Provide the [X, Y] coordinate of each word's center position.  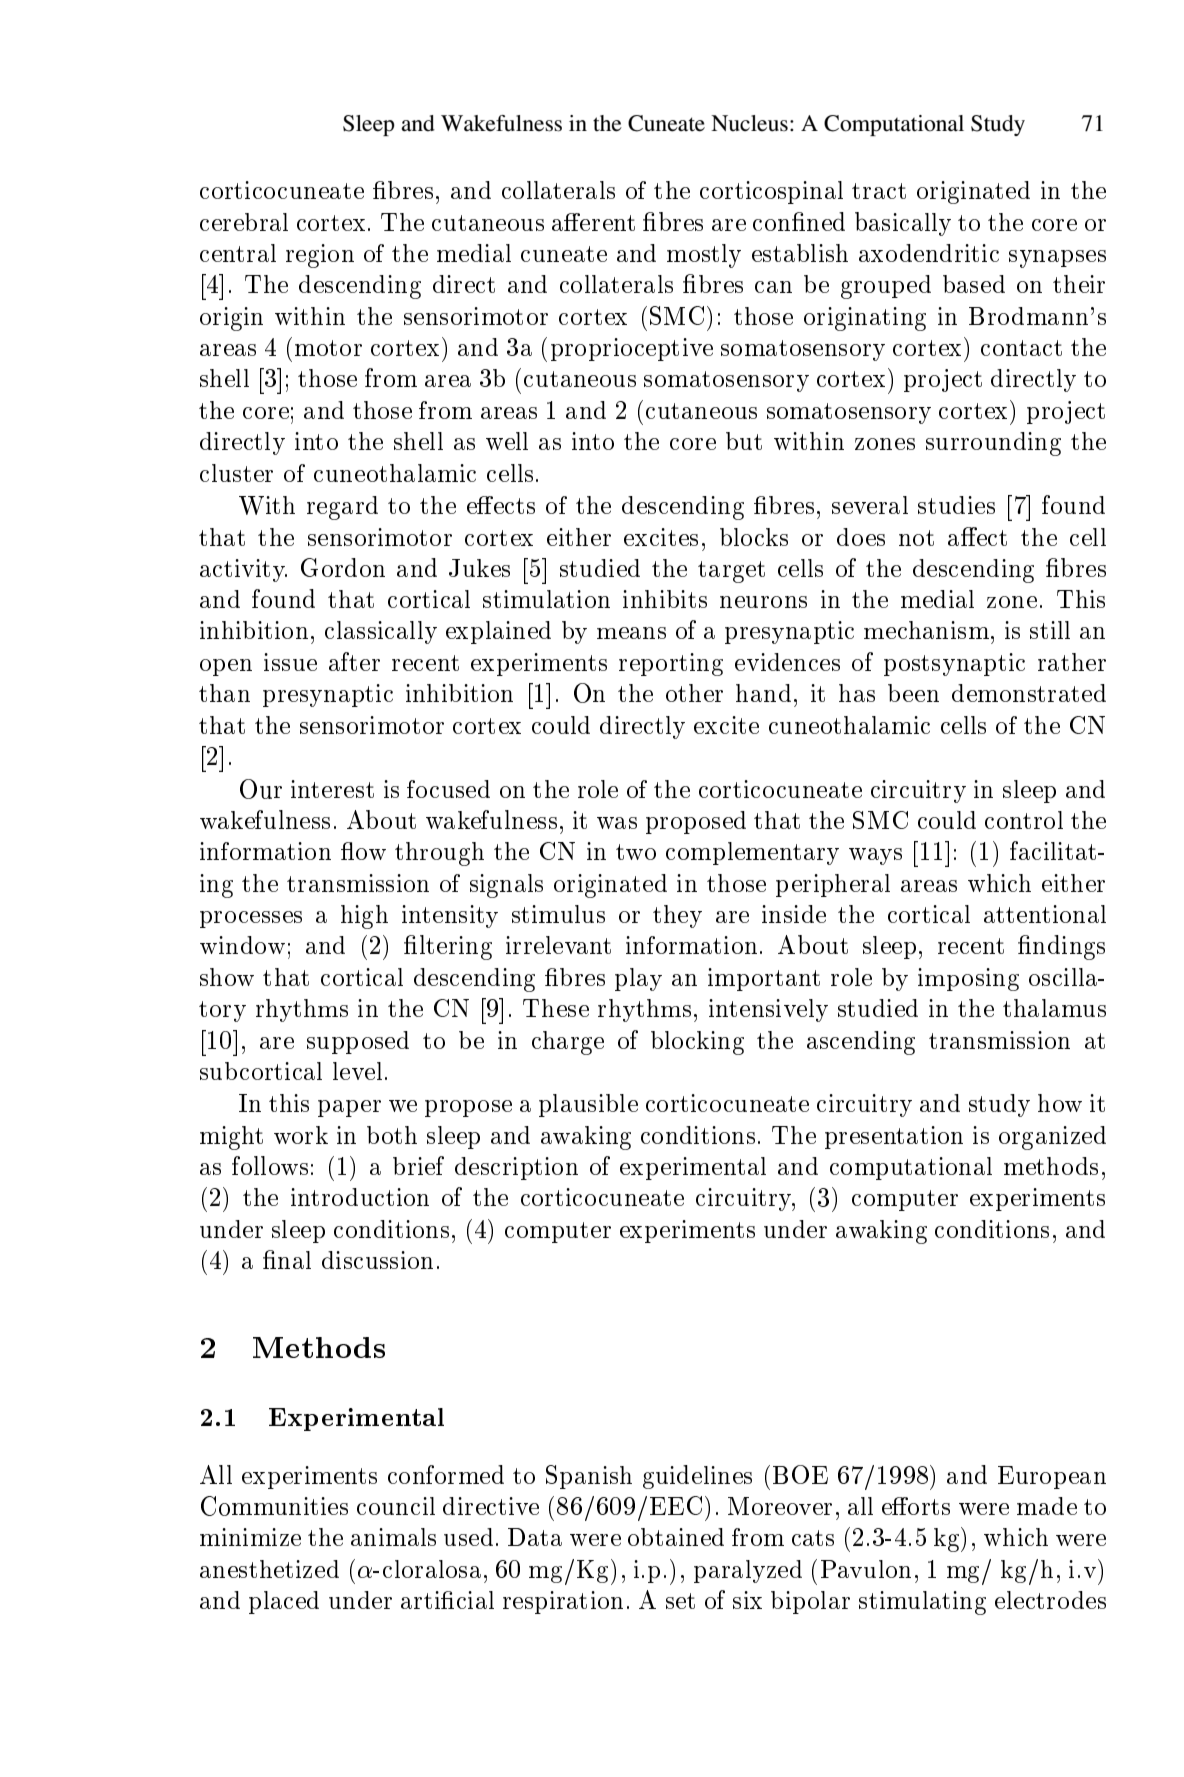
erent [606, 222]
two [636, 852]
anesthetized [269, 1569]
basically [903, 224]
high [364, 917]
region [320, 256]
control [1024, 820]
